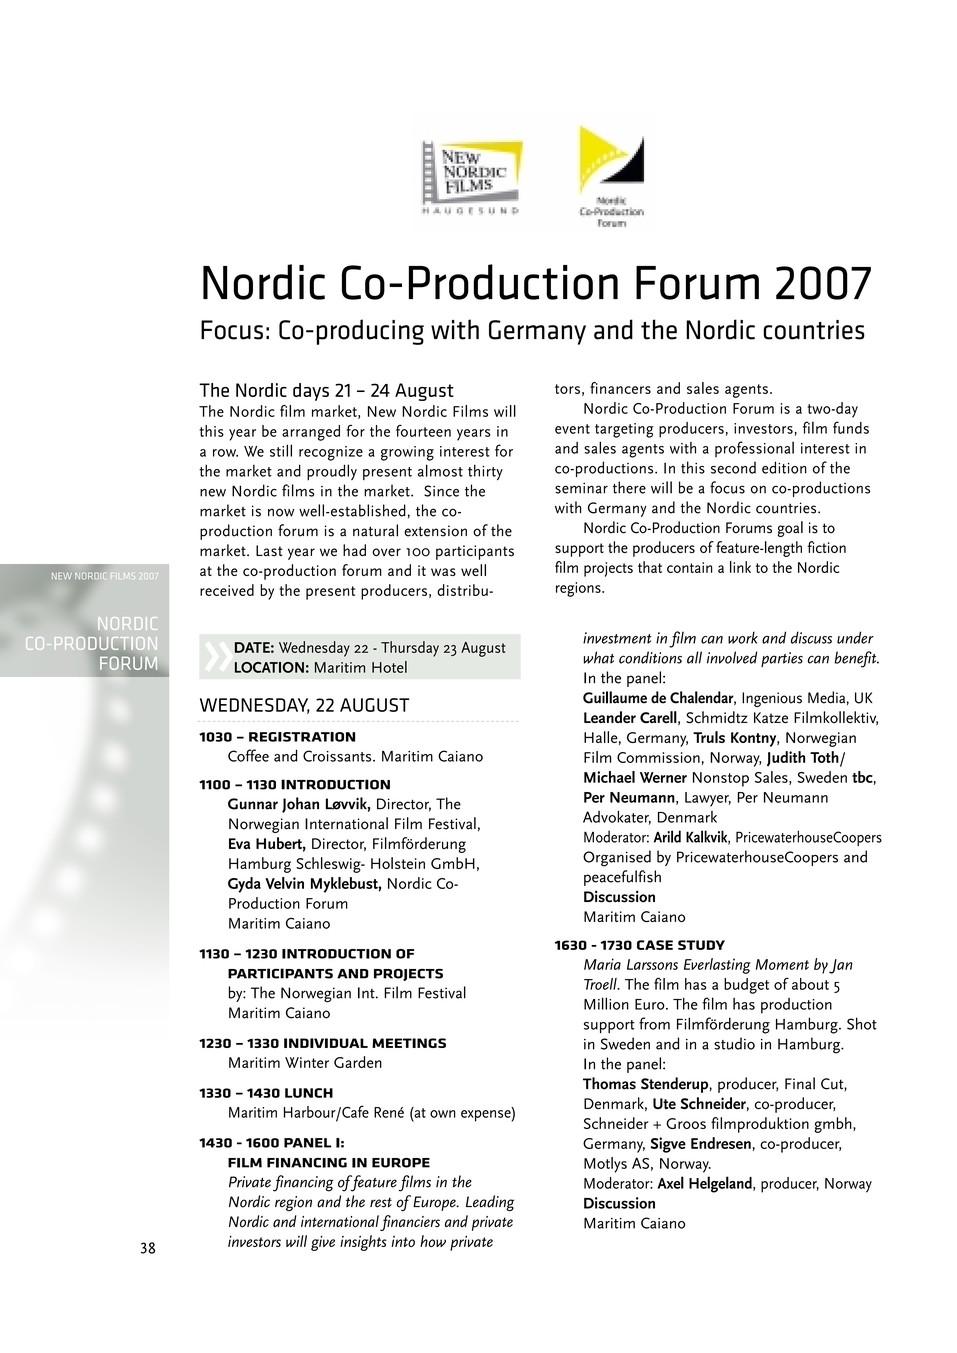 This page has width=957, height=1353. Describe the element at coordinates (311, 433) in the page. I see `arranged` at that location.
